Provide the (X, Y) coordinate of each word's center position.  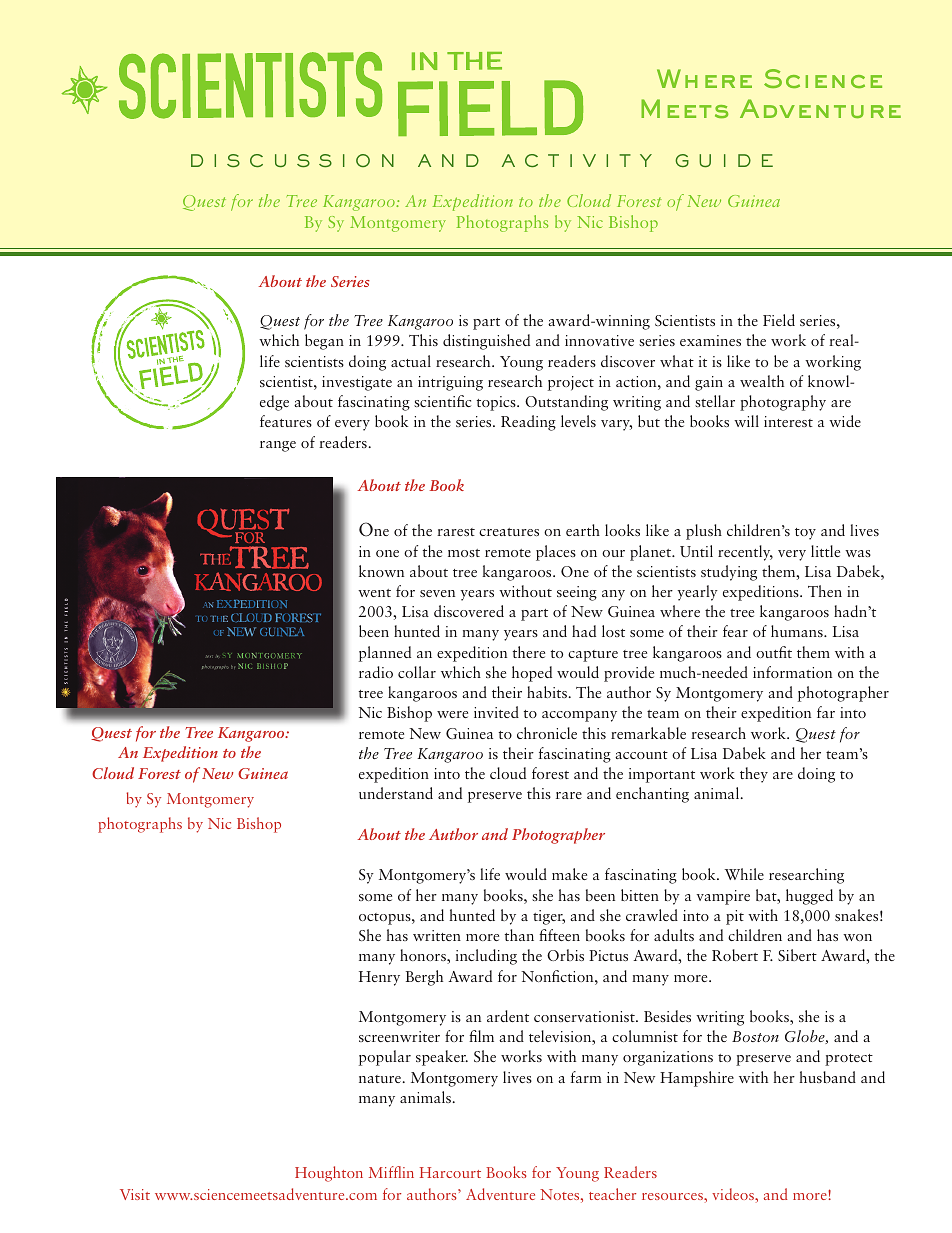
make (569, 874)
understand (396, 793)
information (792, 672)
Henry (379, 978)
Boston (755, 1036)
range (278, 446)
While (744, 874)
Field (779, 320)
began (324, 342)
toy (805, 534)
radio (376, 672)
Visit (135, 1194)
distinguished (486, 342)
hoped (532, 674)
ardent (508, 1016)
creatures (509, 532)
